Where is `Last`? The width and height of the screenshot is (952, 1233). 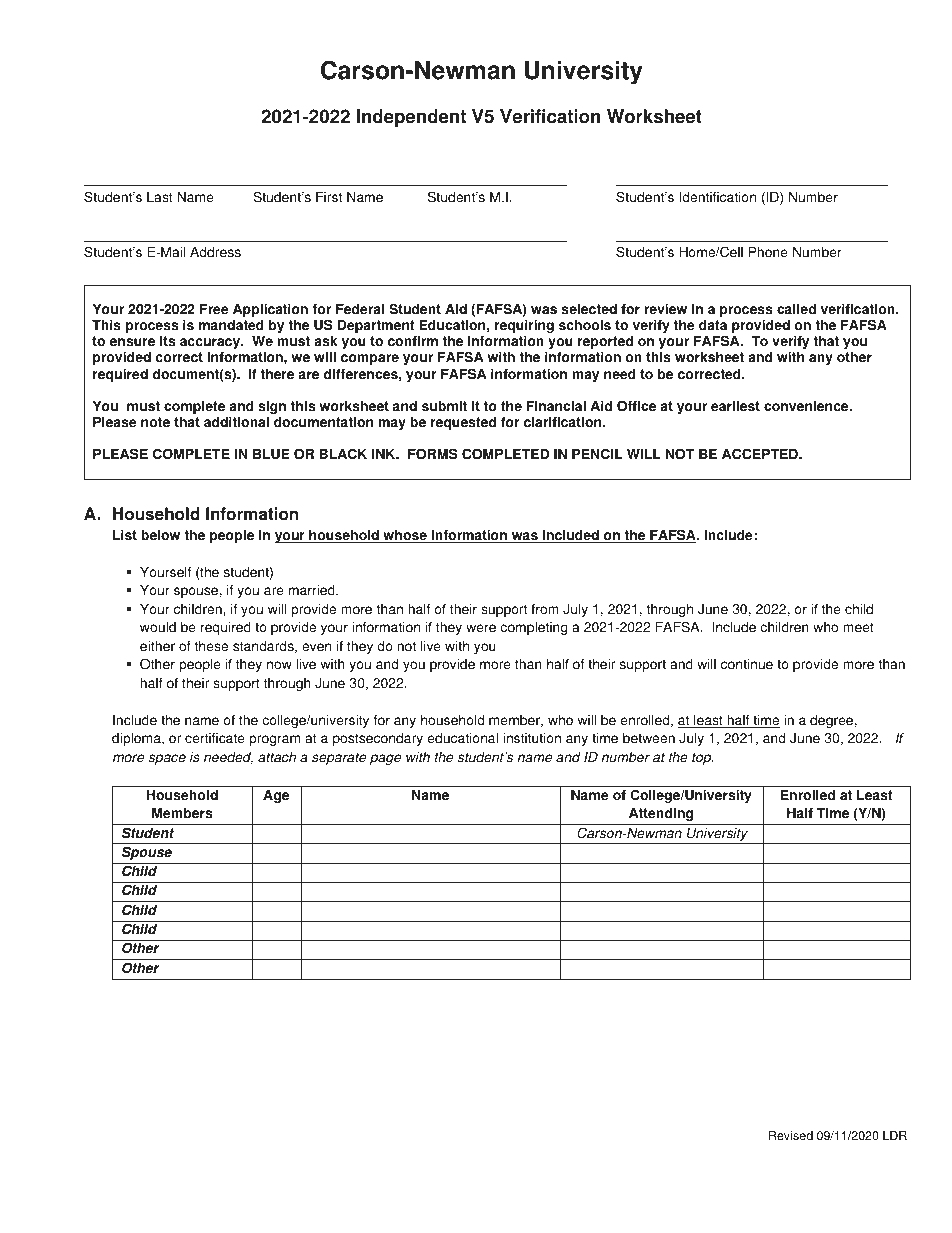 Last is located at coordinates (160, 197).
